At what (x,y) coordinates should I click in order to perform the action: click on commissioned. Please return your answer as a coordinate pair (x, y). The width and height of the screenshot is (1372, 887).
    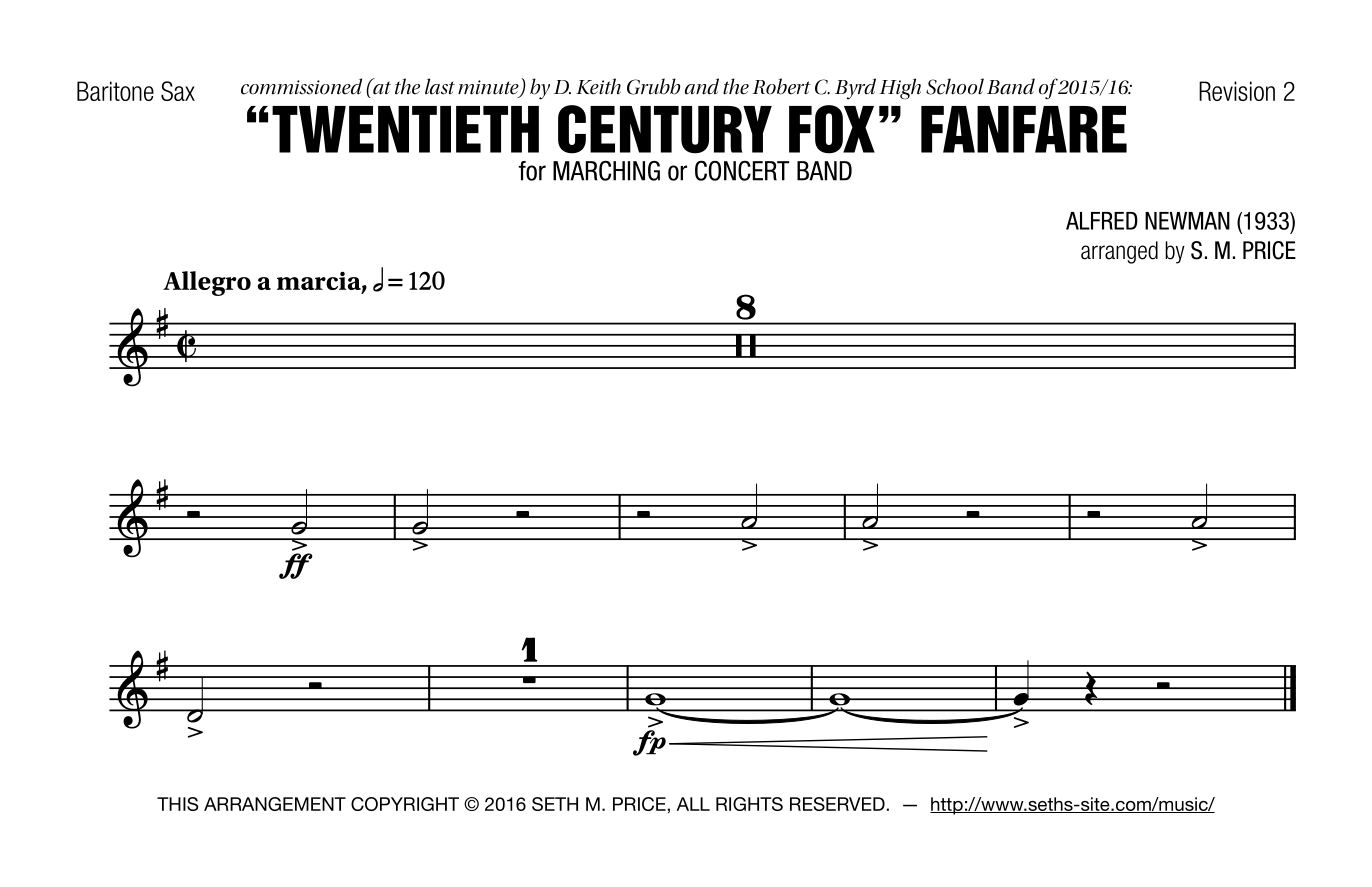
    Looking at the image, I should click on (301, 86).
